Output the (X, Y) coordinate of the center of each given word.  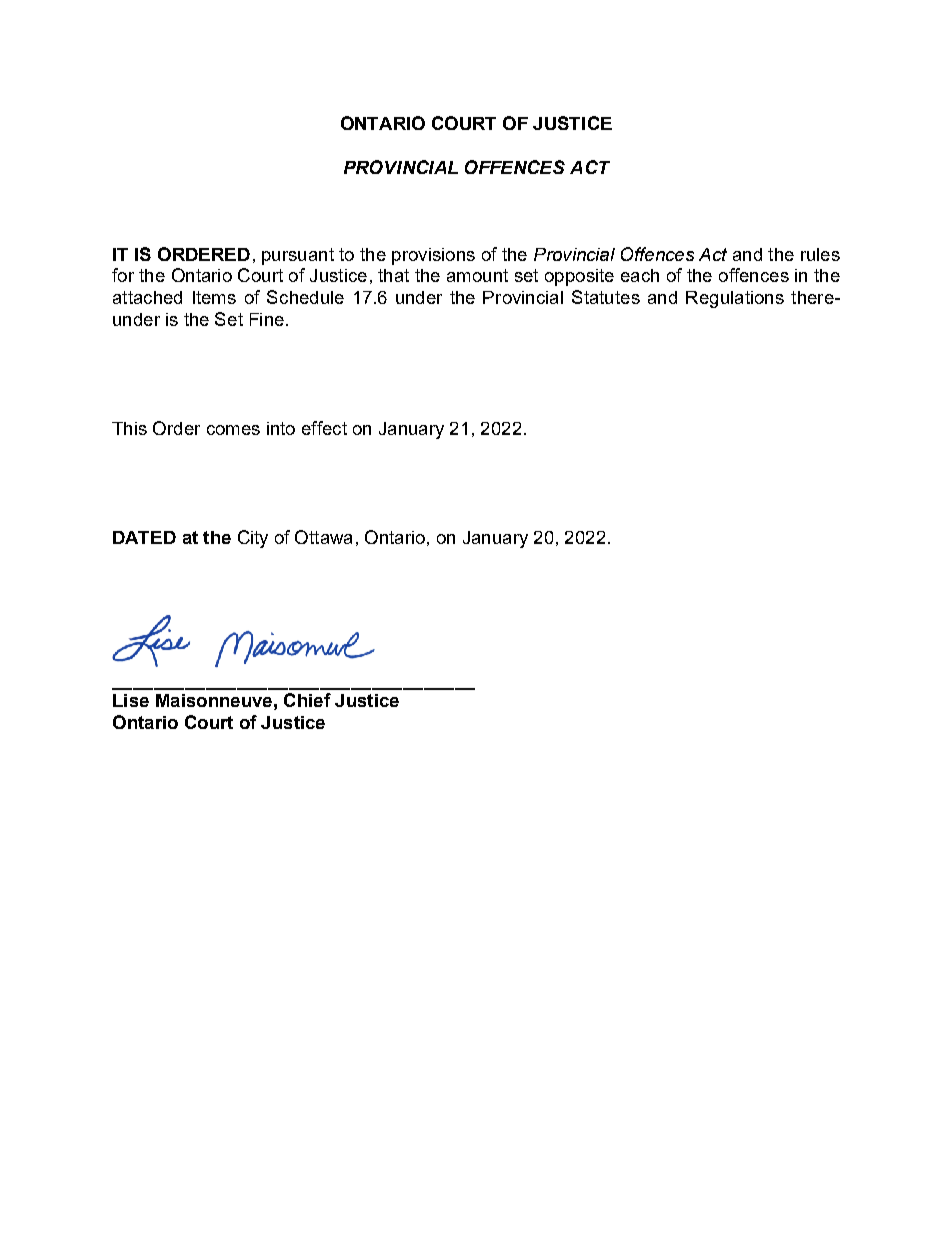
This (129, 428)
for (123, 275)
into (281, 428)
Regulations (735, 299)
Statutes (606, 297)
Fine (267, 319)
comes (233, 430)
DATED (144, 537)
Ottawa (323, 537)
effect (324, 428)
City (253, 539)
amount (477, 275)
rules (820, 254)
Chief (307, 700)
